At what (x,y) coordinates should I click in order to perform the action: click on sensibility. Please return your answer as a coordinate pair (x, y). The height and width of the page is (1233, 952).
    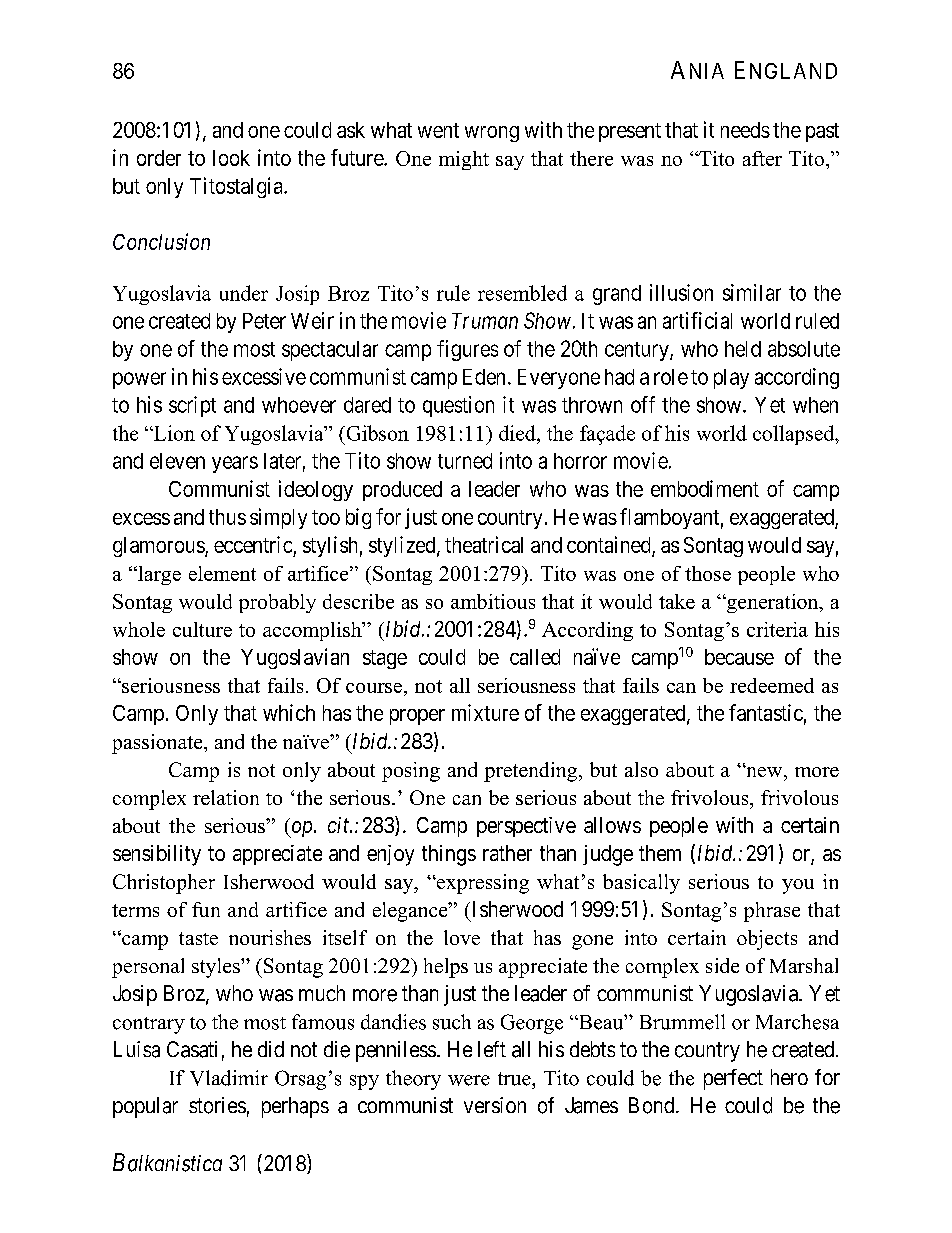
    Looking at the image, I should click on (157, 855).
